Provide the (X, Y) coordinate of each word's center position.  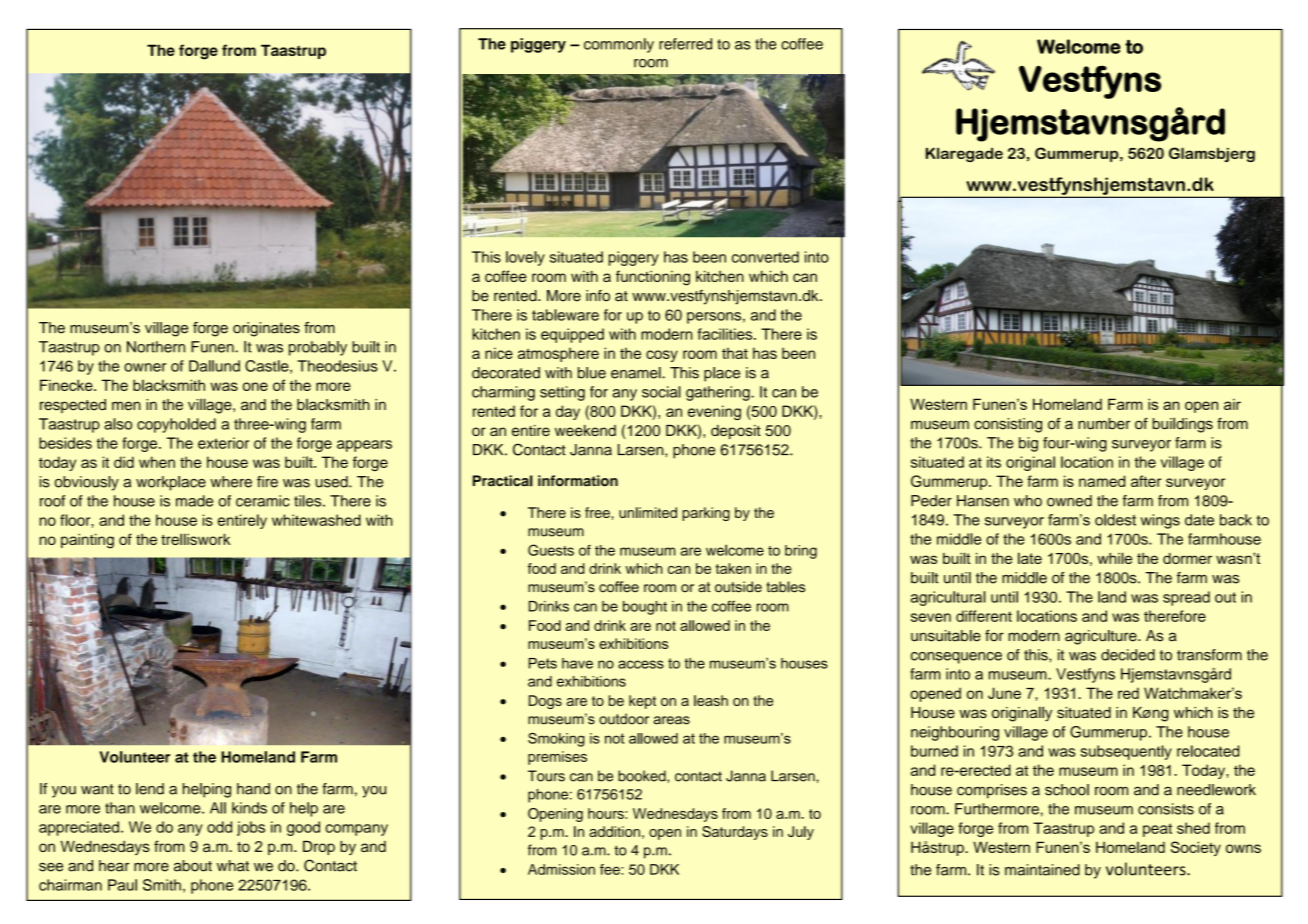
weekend (585, 430)
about (193, 866)
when (157, 462)
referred (685, 44)
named (1102, 481)
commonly (619, 45)
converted (765, 257)
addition (614, 831)
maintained (1042, 870)
